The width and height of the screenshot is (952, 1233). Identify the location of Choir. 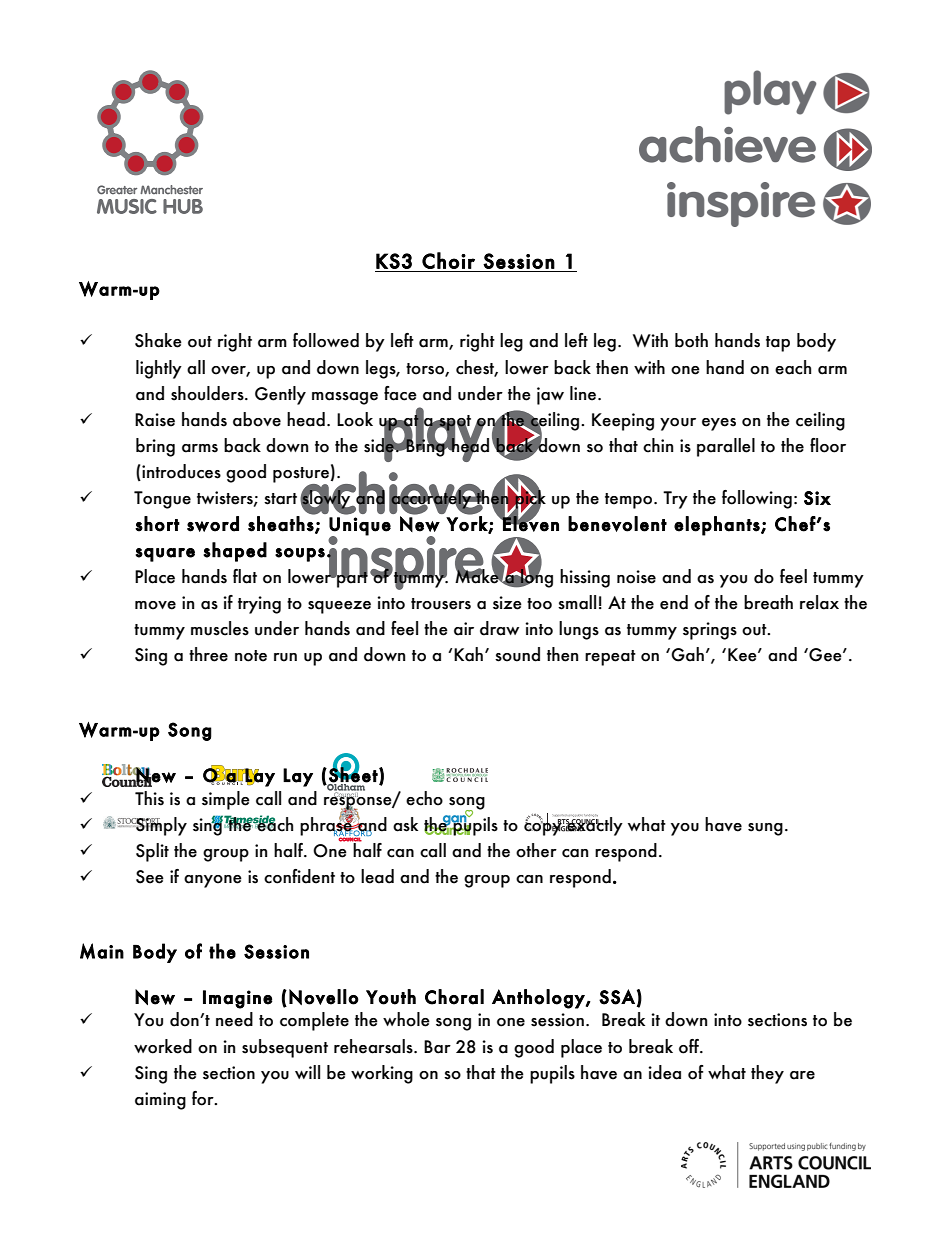
(448, 260).
